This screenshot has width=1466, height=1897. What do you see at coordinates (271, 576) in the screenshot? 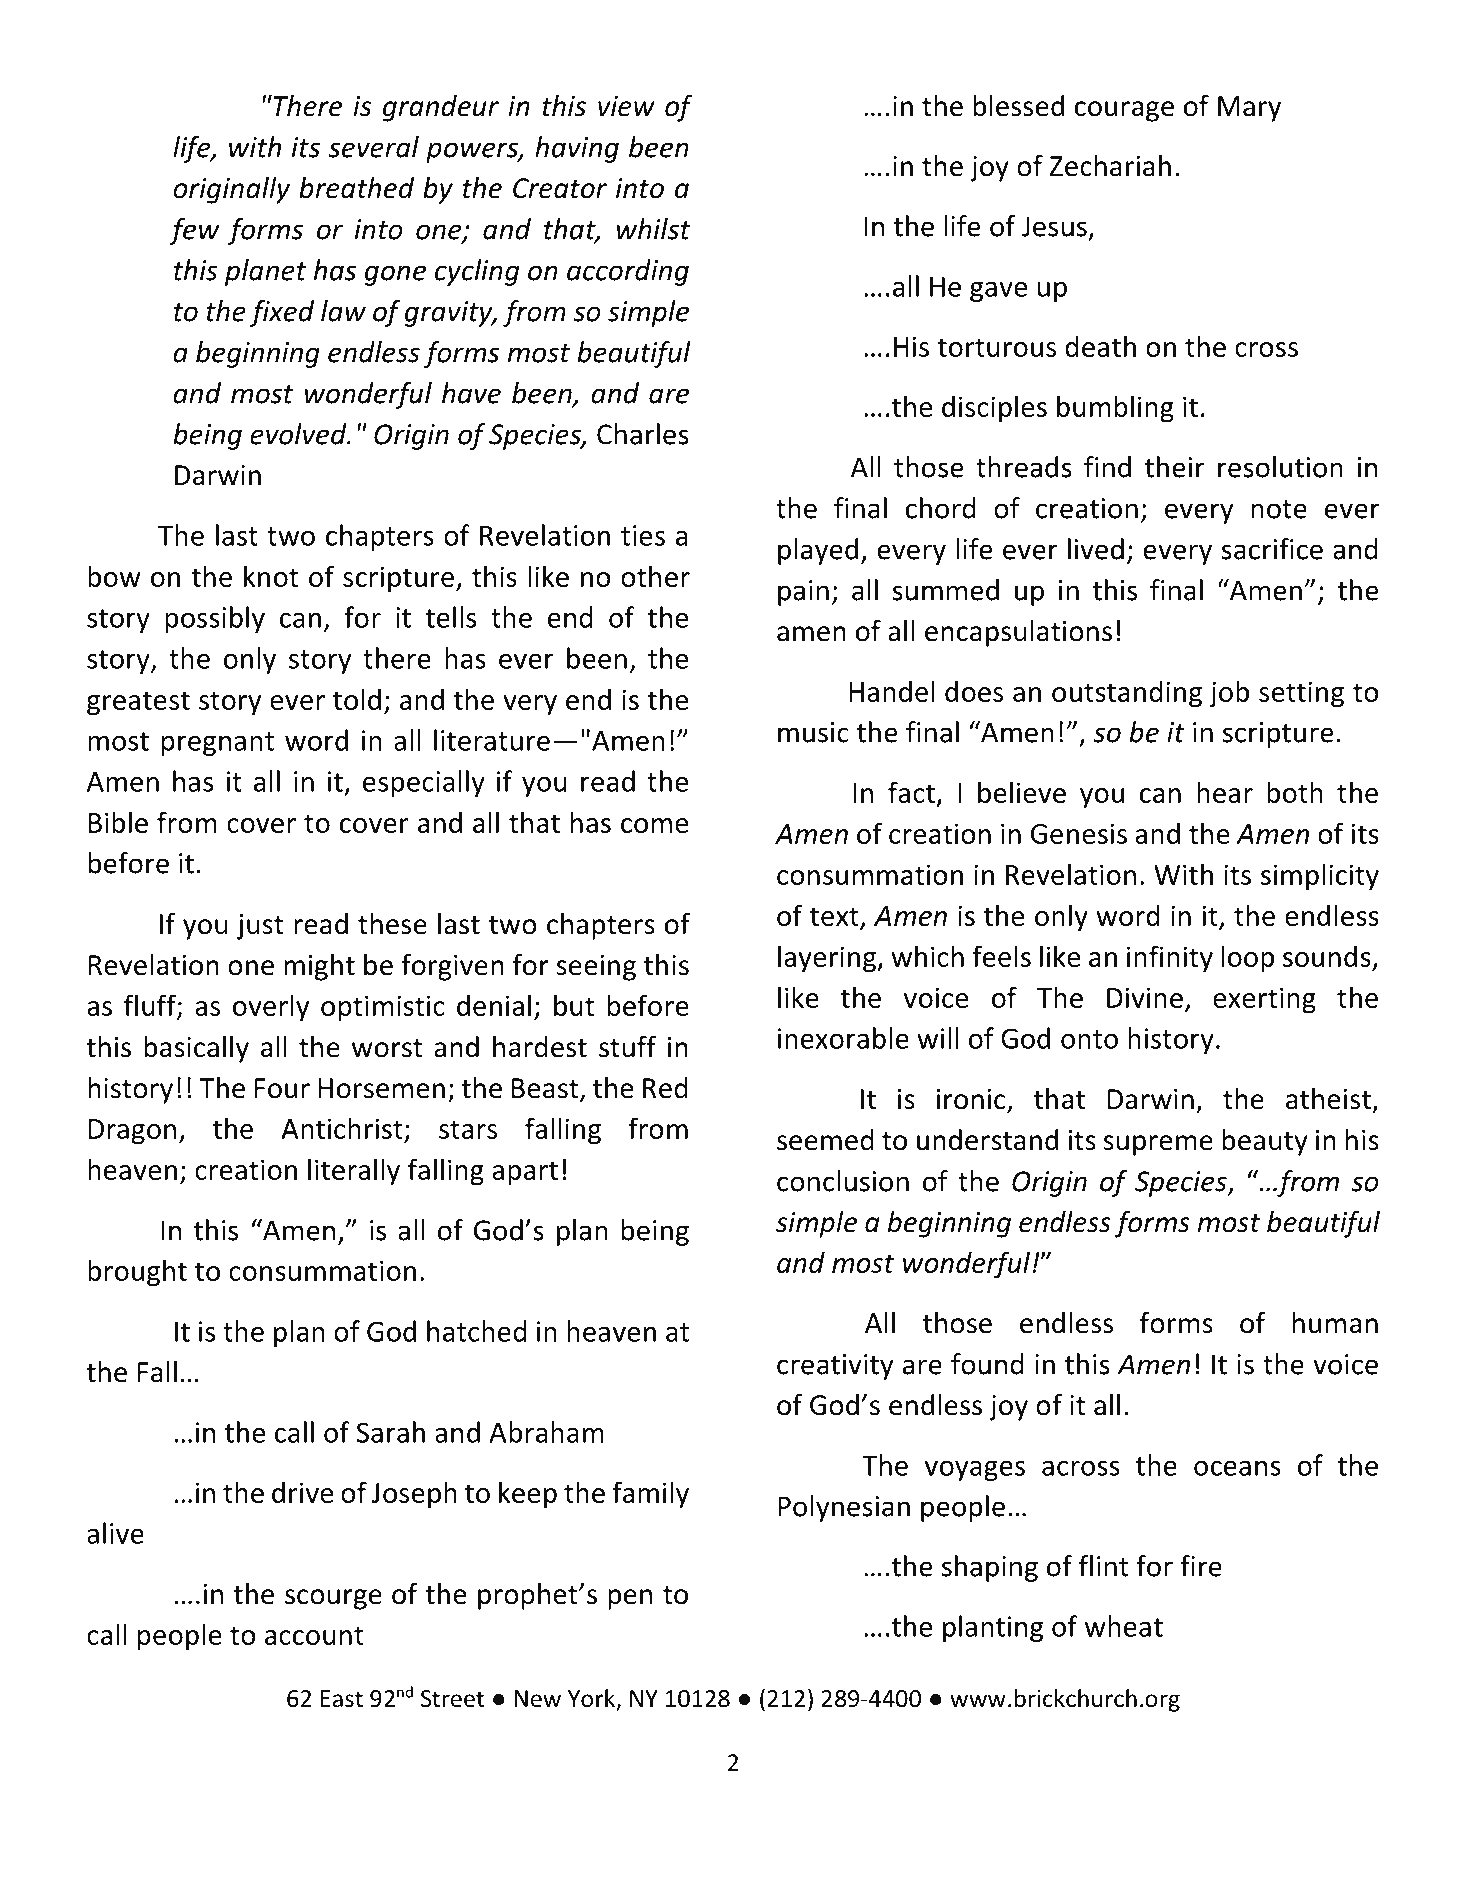
I see `knot` at bounding box center [271, 576].
